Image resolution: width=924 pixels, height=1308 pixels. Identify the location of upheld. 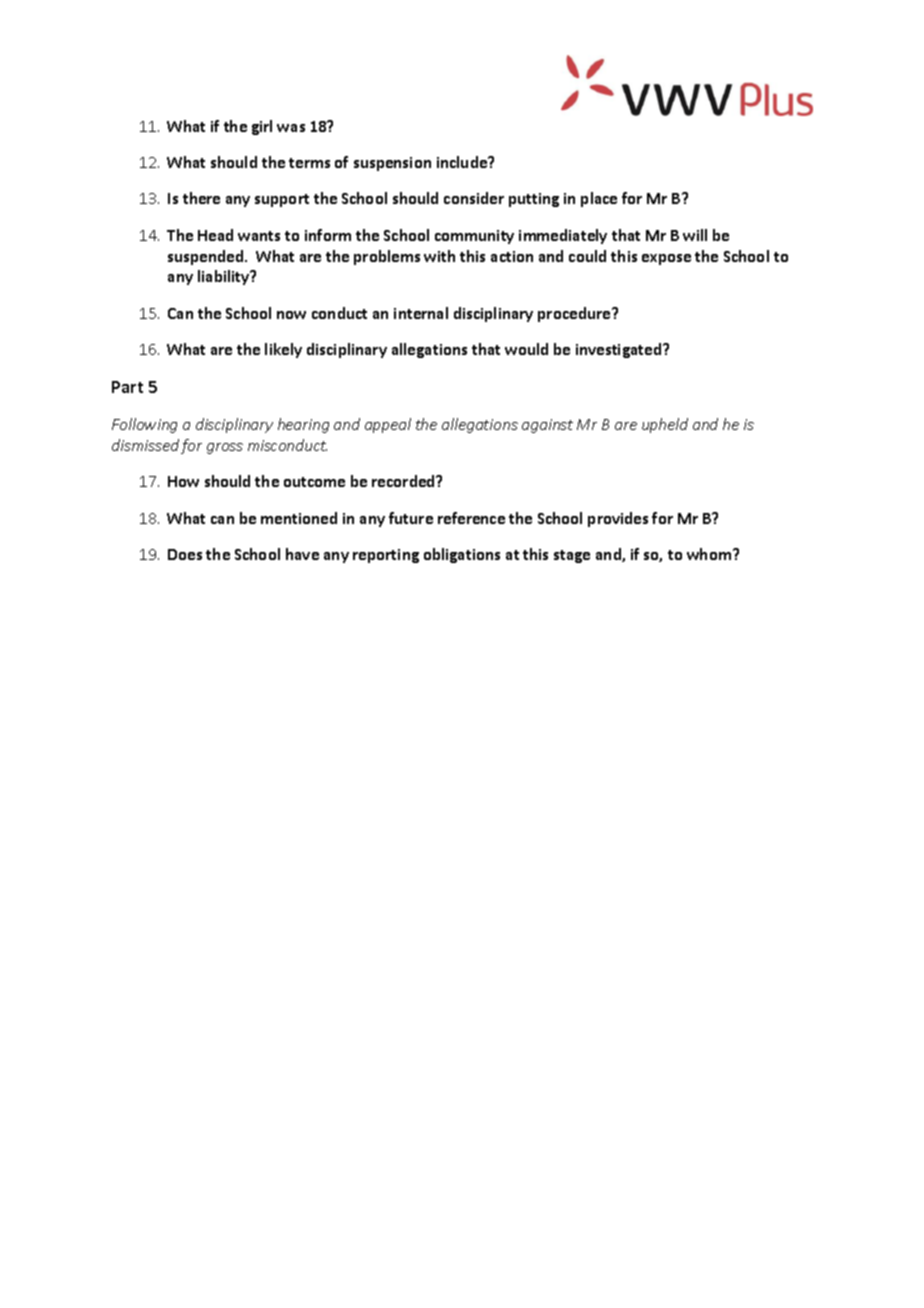
(665, 425).
